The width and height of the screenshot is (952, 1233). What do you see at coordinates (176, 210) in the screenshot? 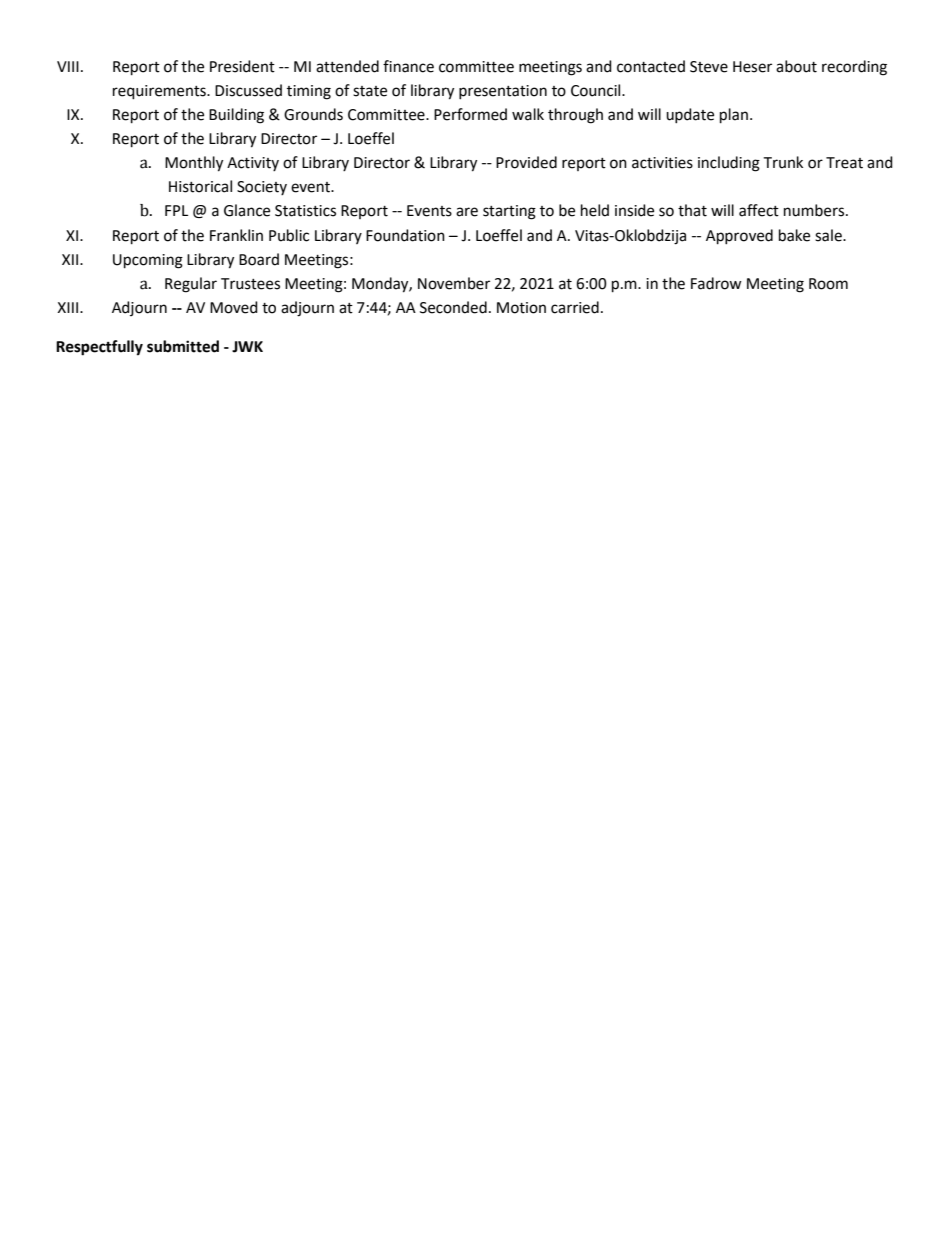
I see `FPL` at bounding box center [176, 210].
